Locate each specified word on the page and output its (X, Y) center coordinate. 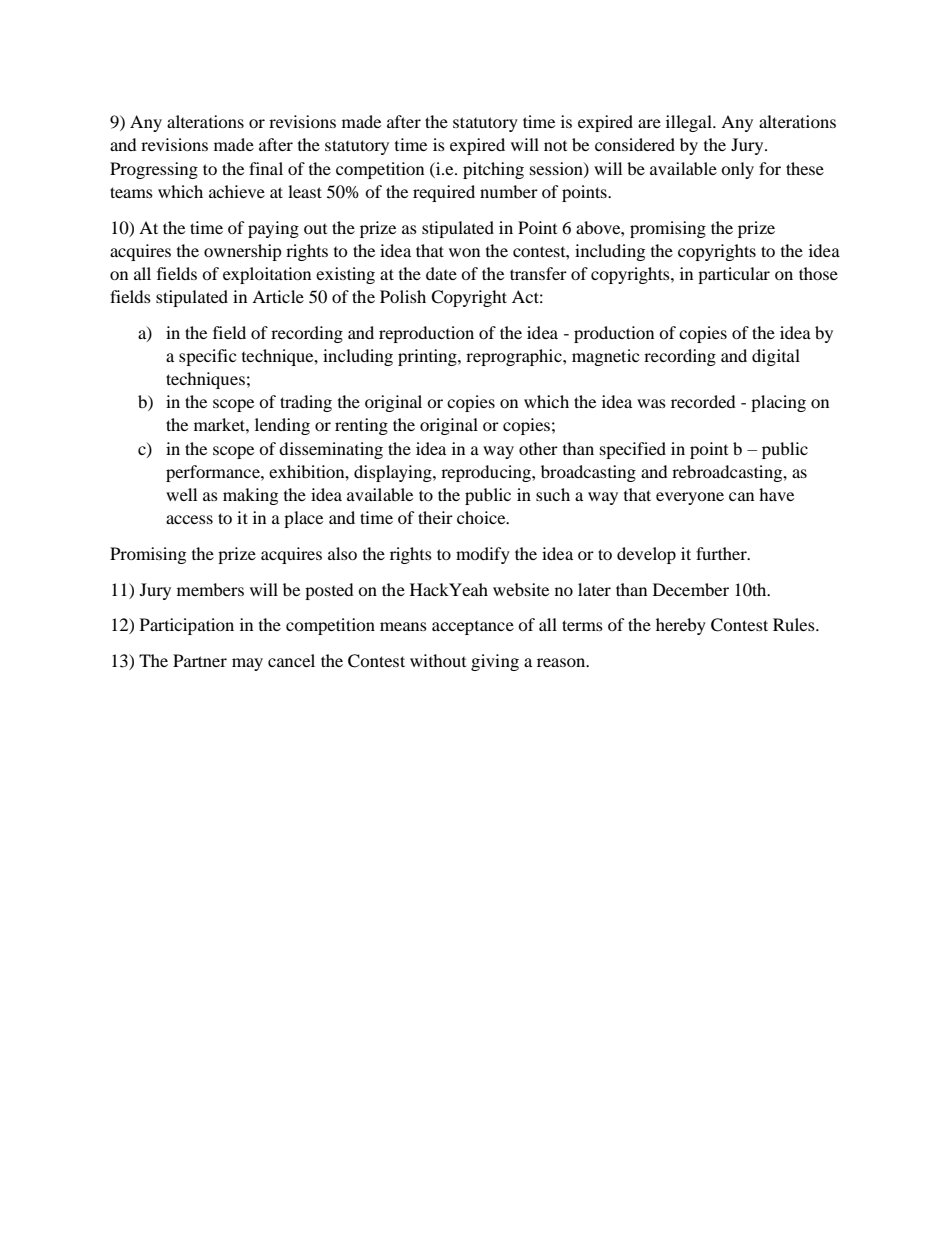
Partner (200, 660)
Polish (403, 296)
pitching (493, 170)
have (776, 494)
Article (278, 296)
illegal (690, 123)
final (266, 168)
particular (734, 275)
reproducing (487, 473)
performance (214, 473)
